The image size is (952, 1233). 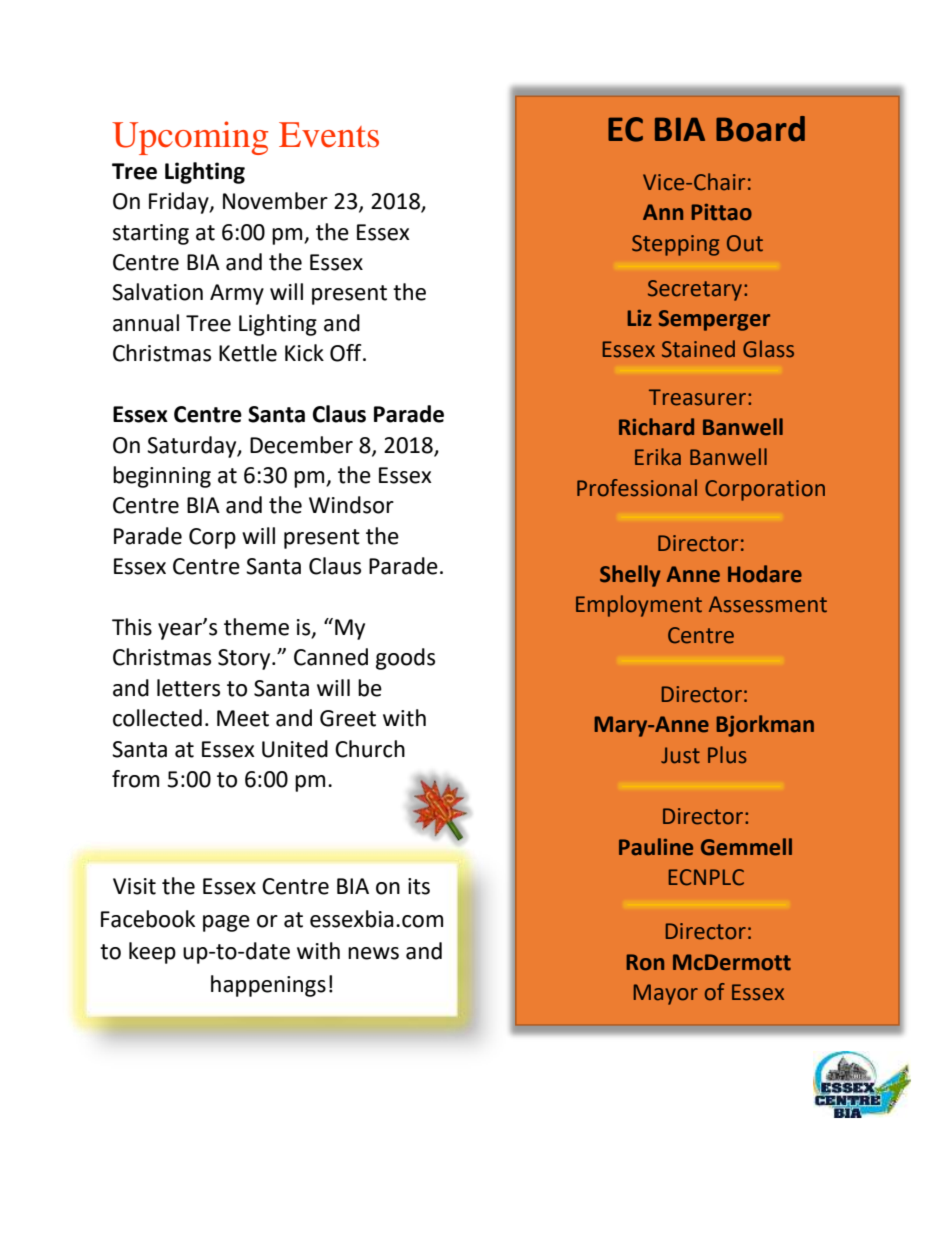 What do you see at coordinates (190, 138) in the page?
I see `Upcoming` at bounding box center [190, 138].
